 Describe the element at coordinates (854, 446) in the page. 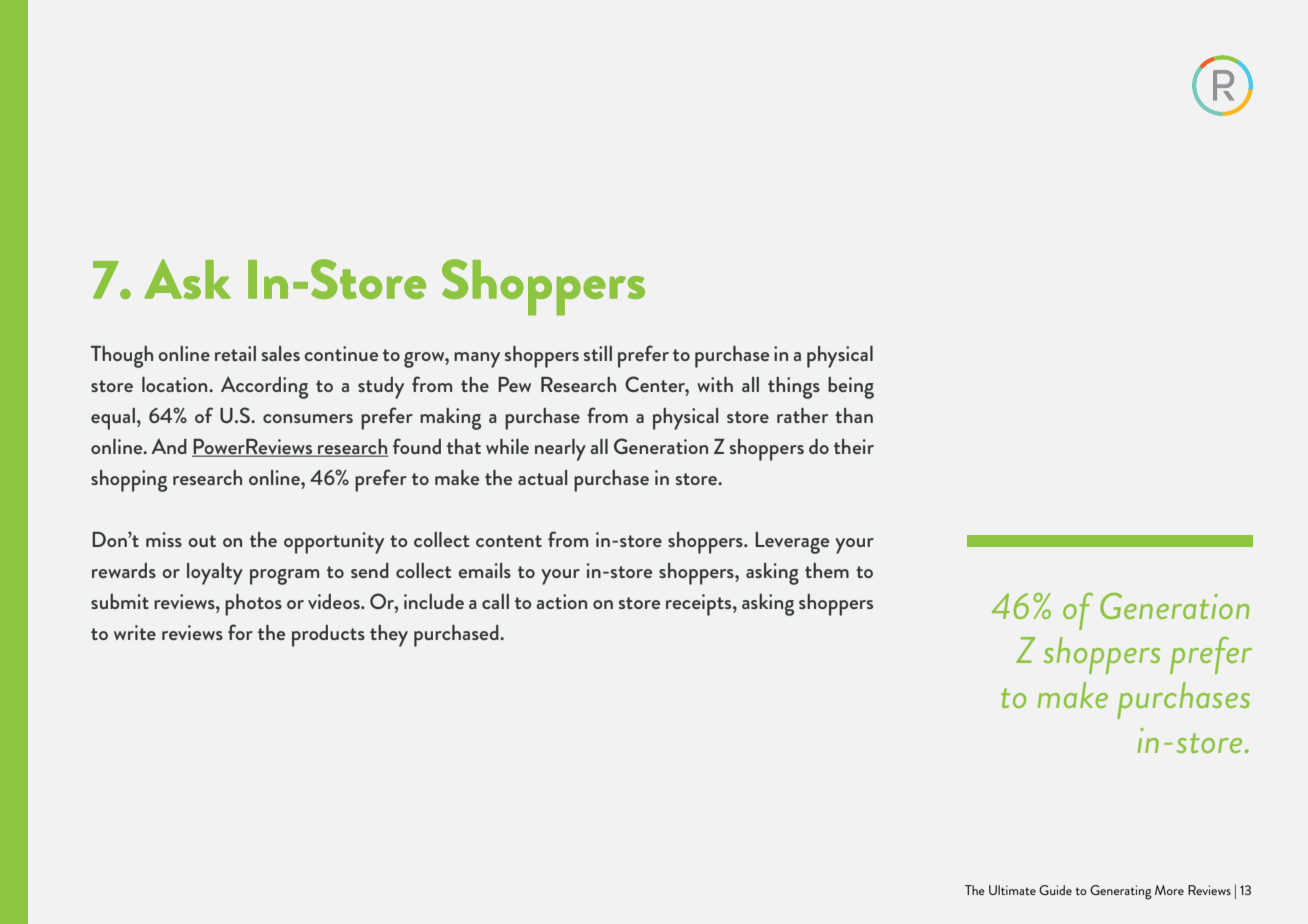

I see `their` at that location.
